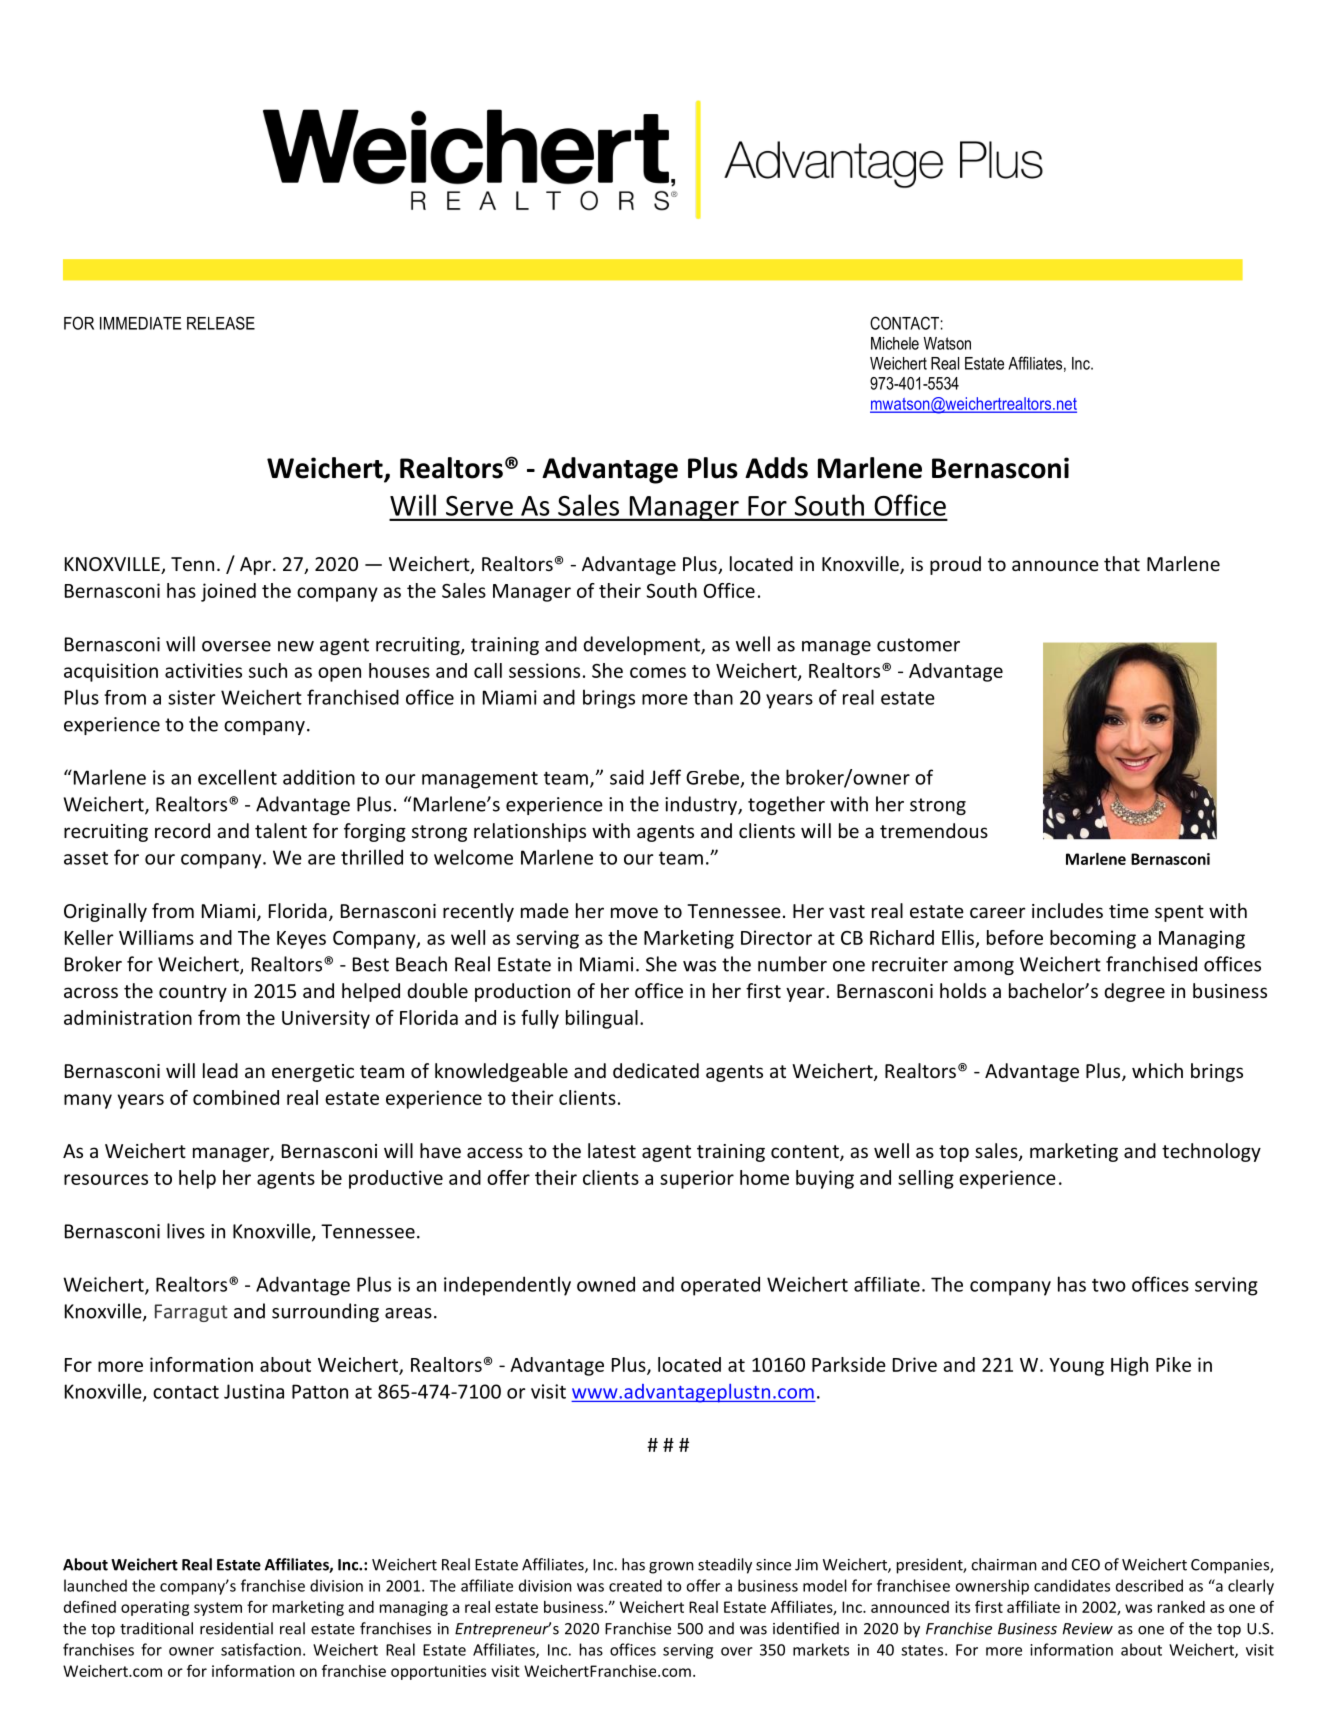  Describe the element at coordinates (1157, 1070) in the screenshot. I see `which` at that location.
